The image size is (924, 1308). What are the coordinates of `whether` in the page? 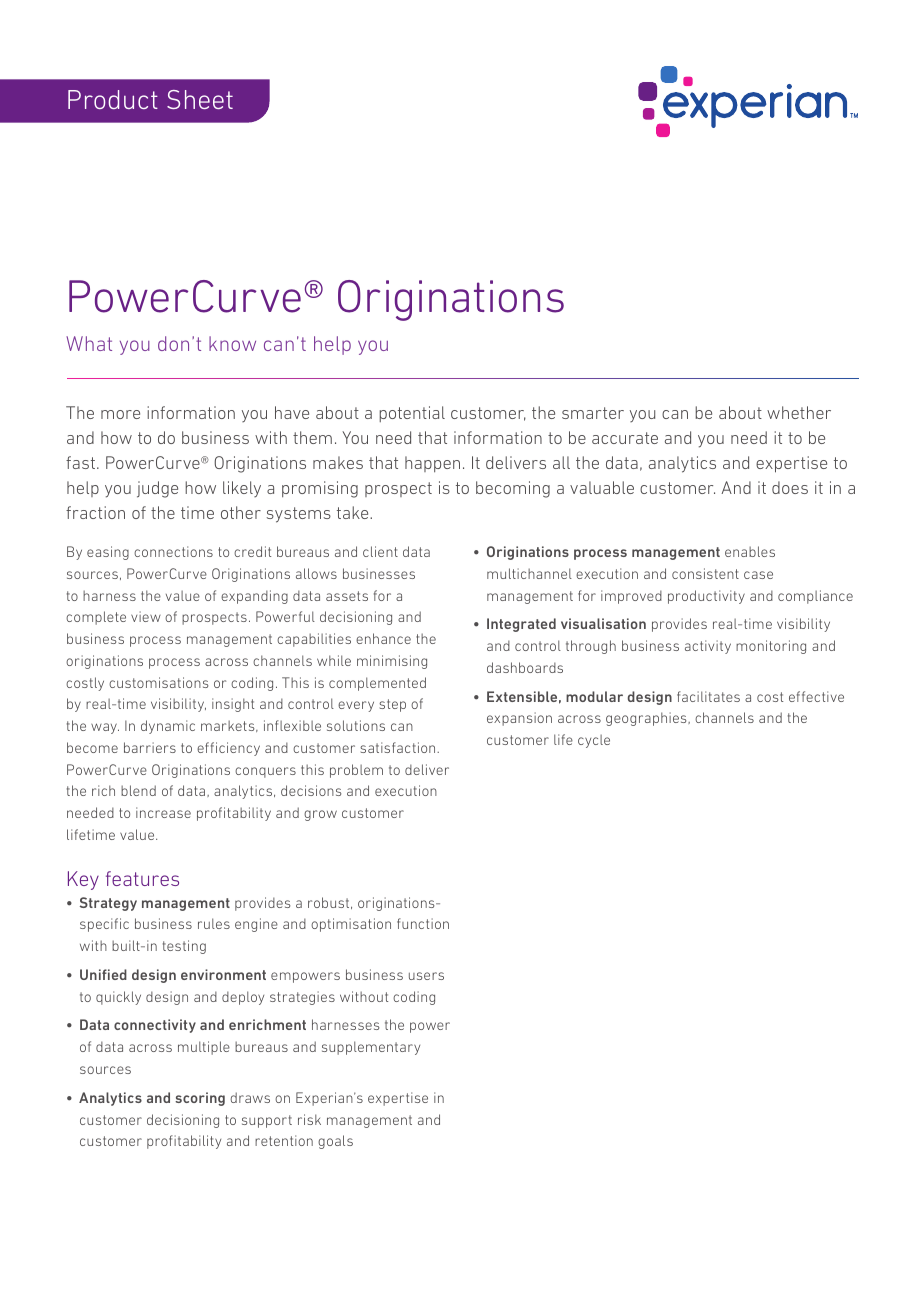 It's located at (799, 412).
